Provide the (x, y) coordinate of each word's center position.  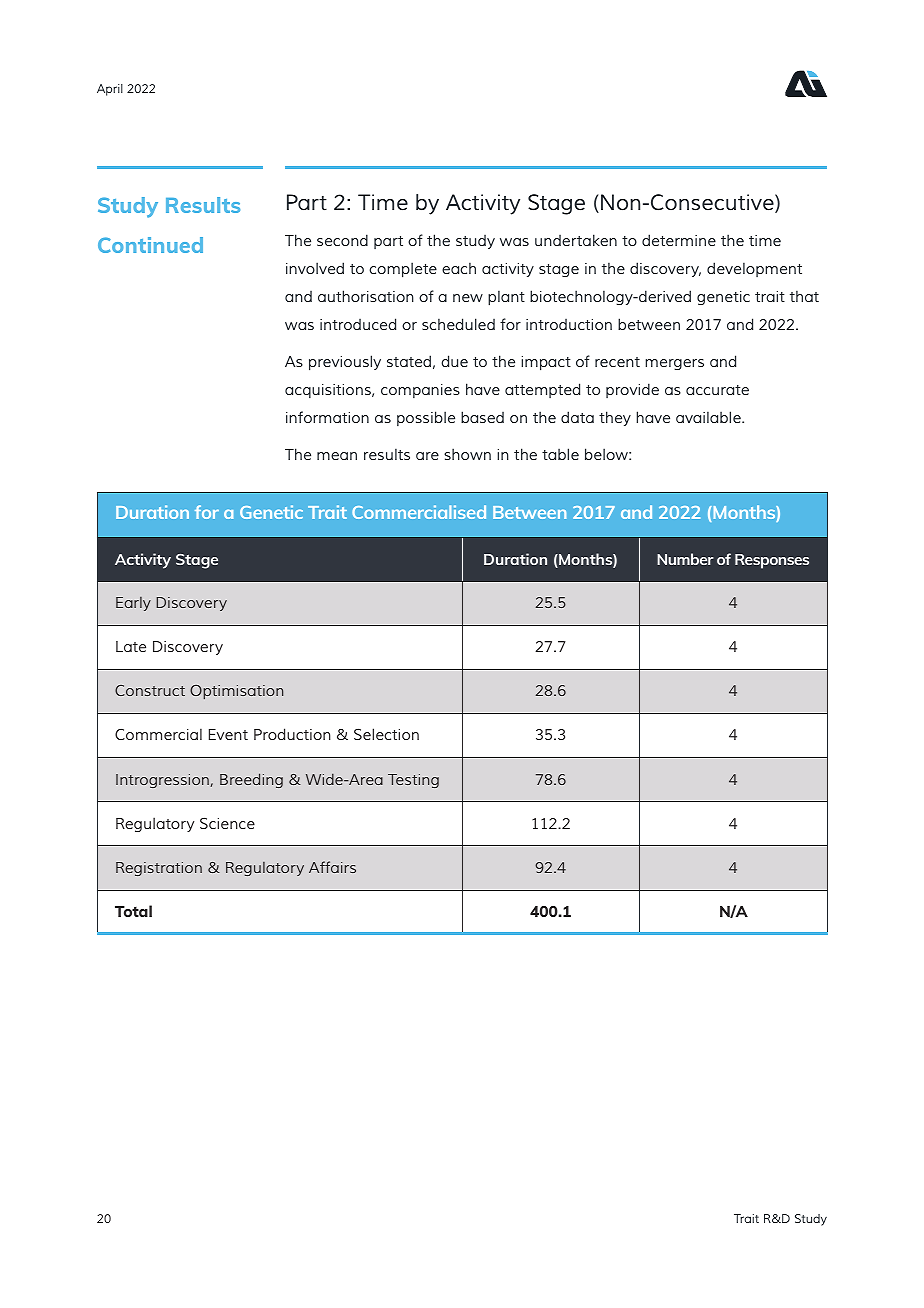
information (327, 417)
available (709, 417)
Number (685, 559)
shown (467, 454)
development (754, 269)
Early (133, 604)
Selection (386, 734)
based (482, 417)
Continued (150, 245)
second (342, 240)
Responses (772, 561)
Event (228, 734)
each (459, 268)
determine (679, 240)
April (110, 90)
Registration (159, 869)
